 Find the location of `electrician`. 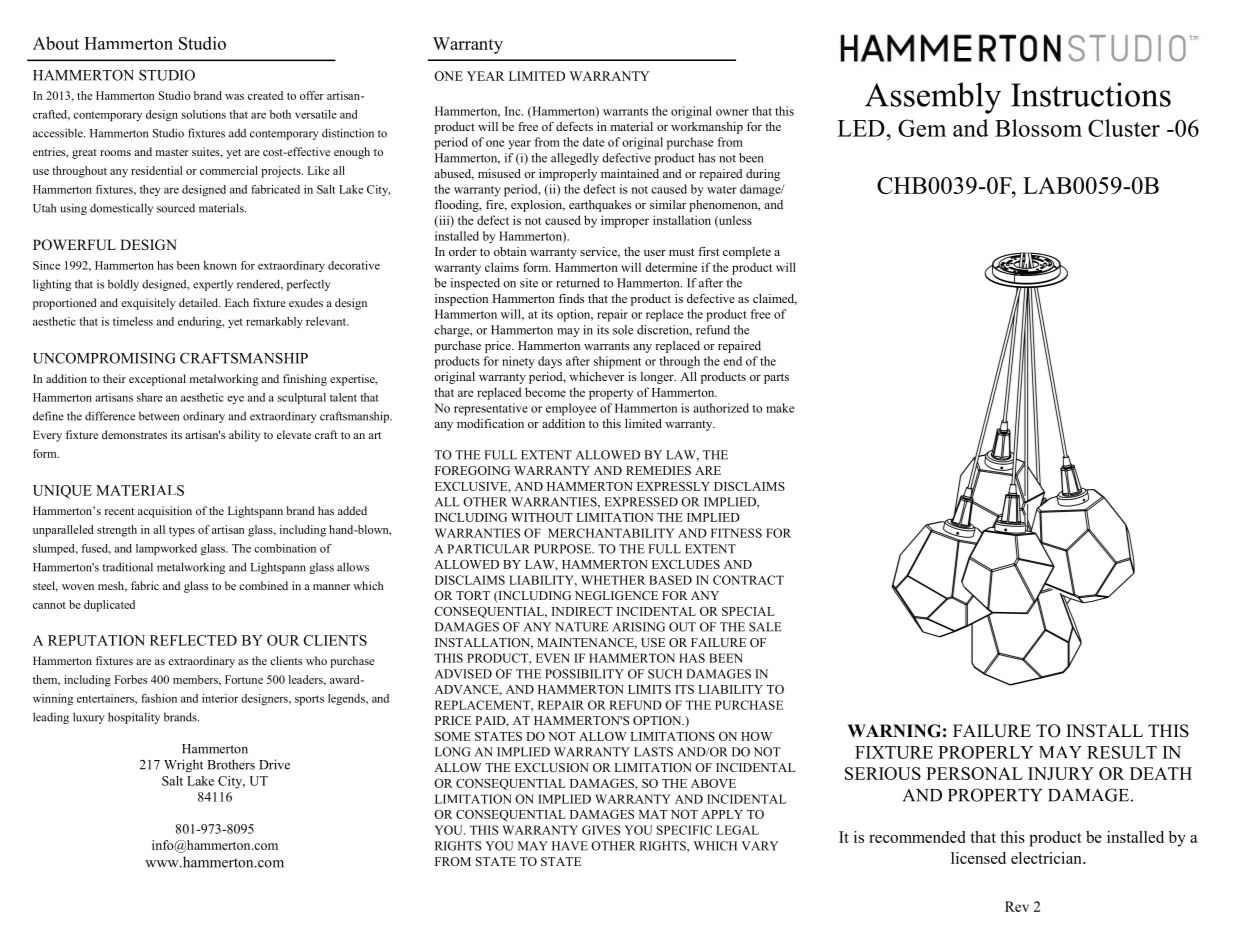

electrician is located at coordinates (1047, 858).
